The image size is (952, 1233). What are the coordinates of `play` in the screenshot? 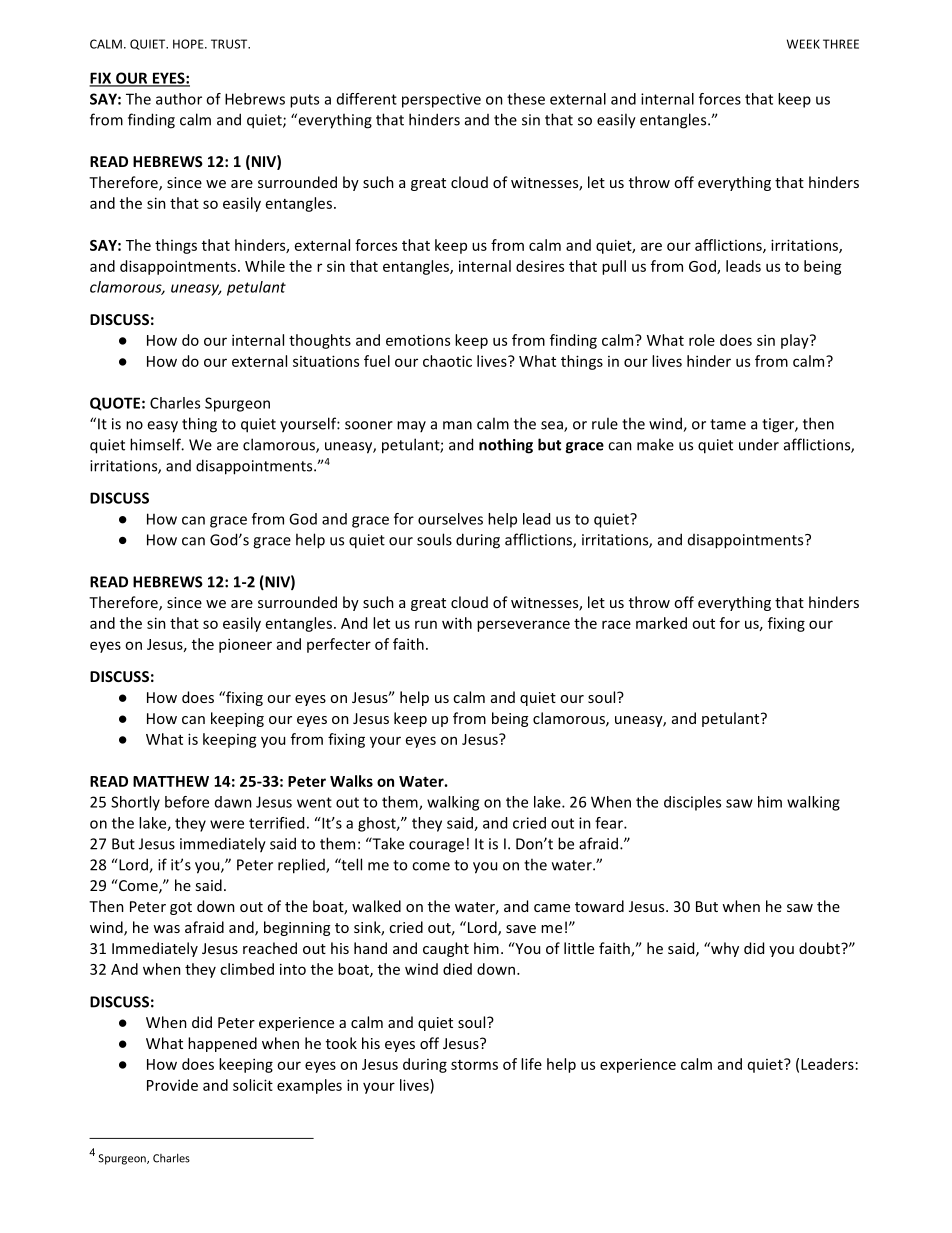 It's located at (796, 341).
